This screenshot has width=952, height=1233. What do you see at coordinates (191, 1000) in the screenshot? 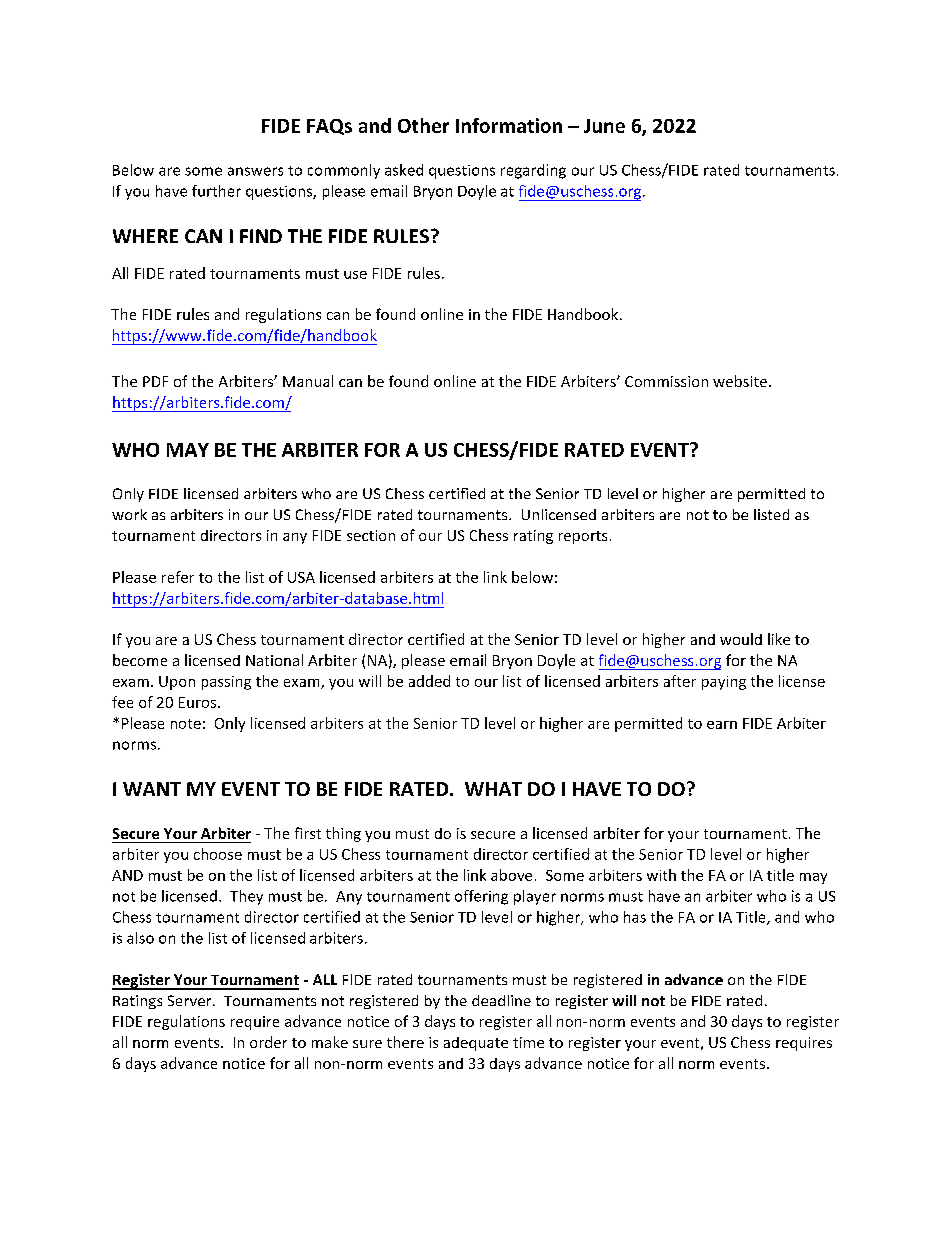
I see `Server` at bounding box center [191, 1000].
